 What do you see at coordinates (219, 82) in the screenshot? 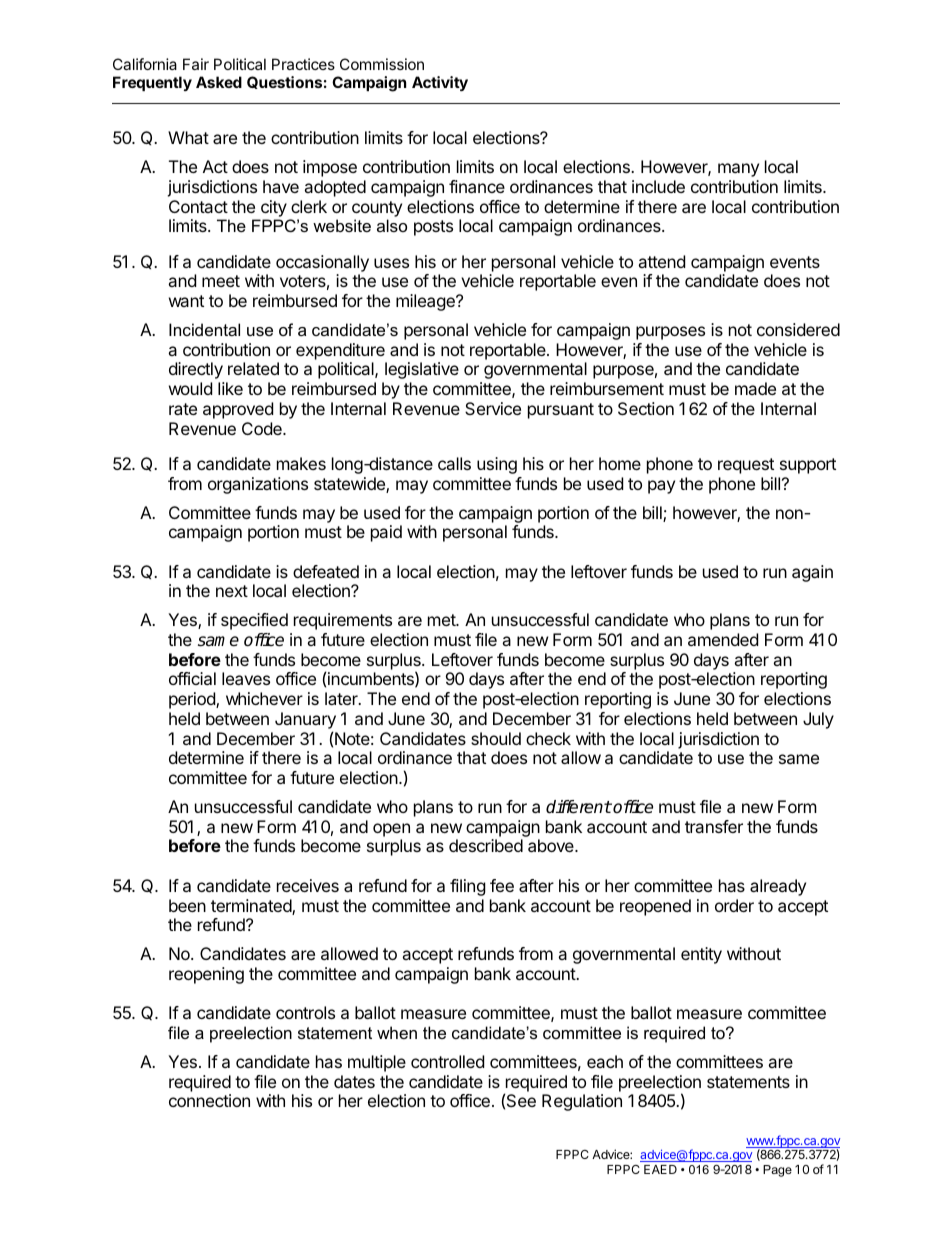
I see `Asked` at bounding box center [219, 82].
